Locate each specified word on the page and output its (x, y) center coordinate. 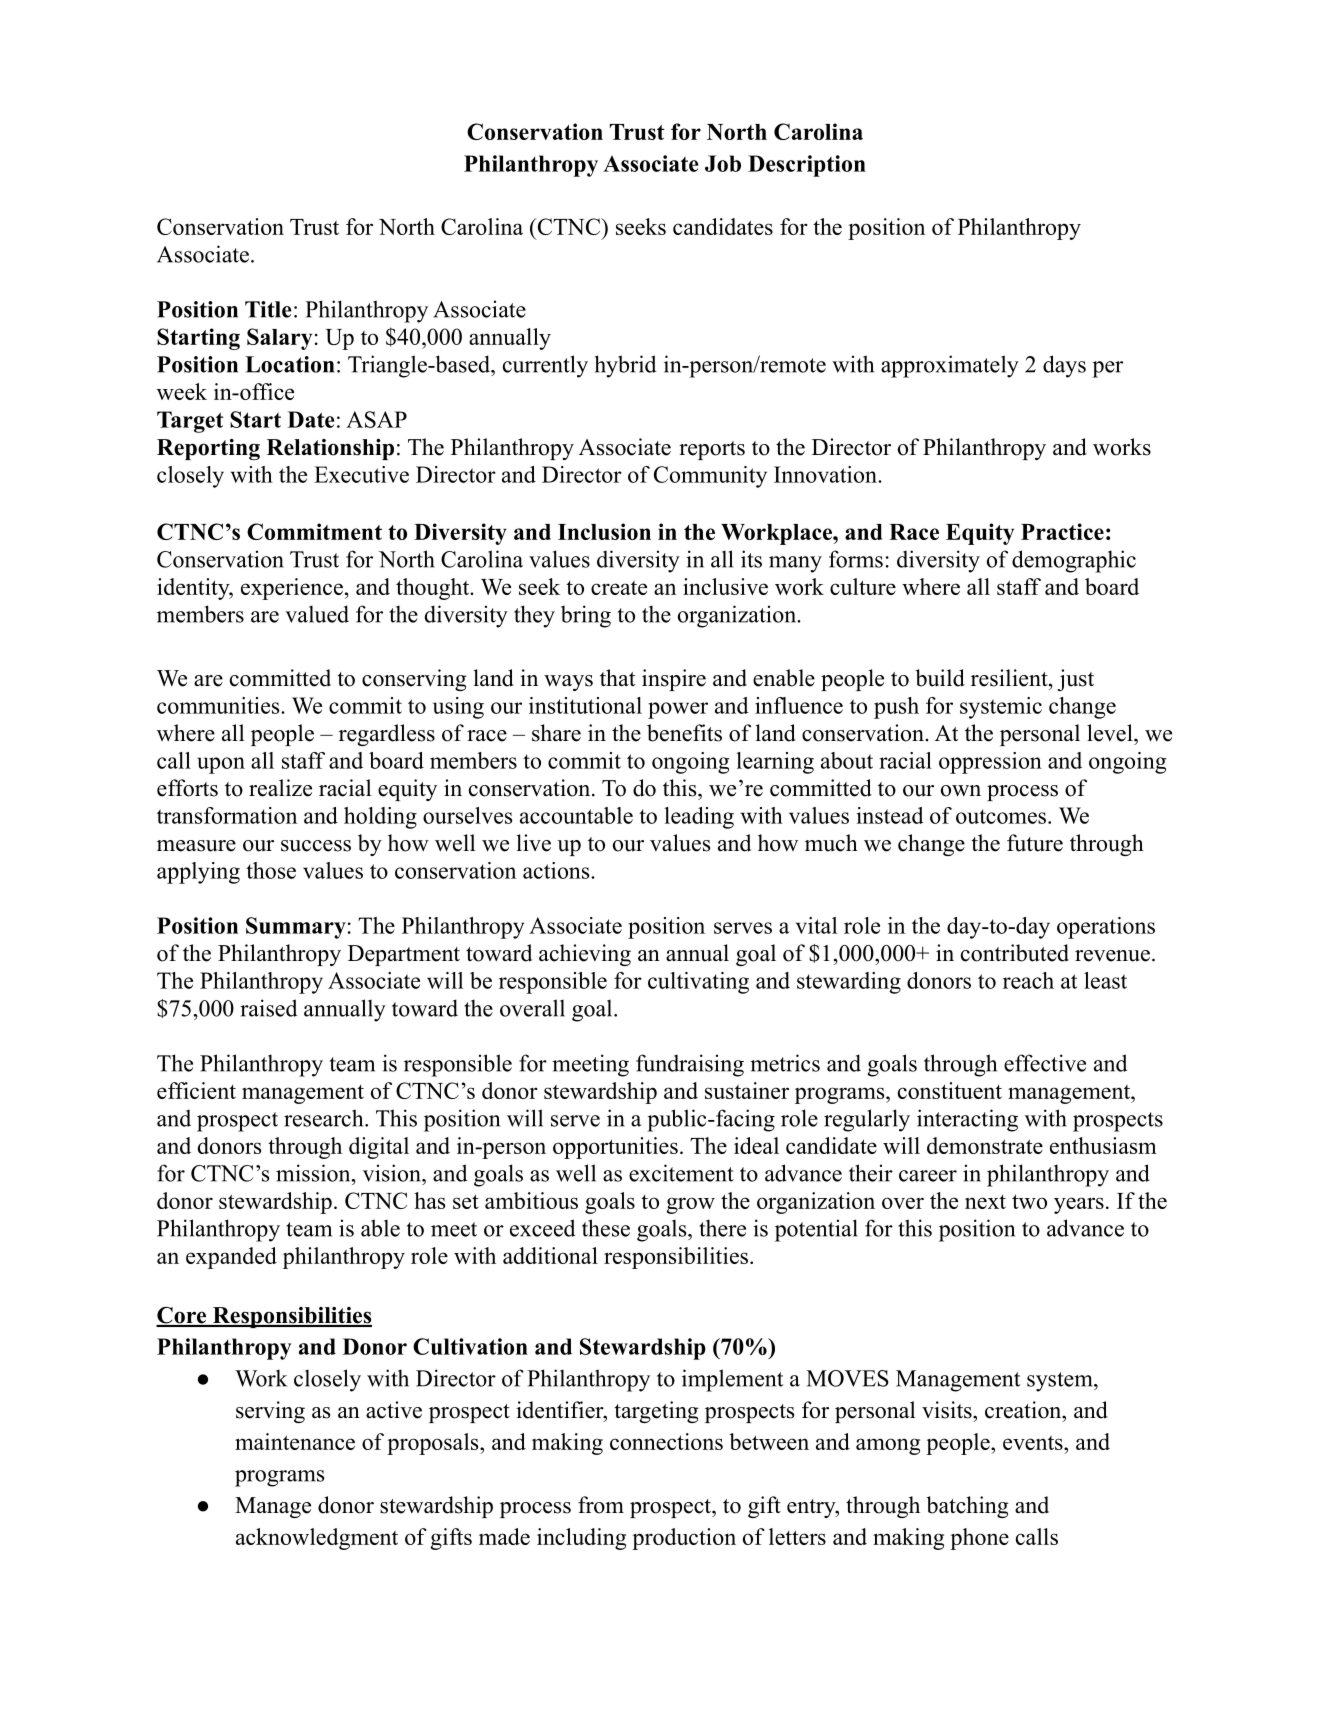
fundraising (690, 1065)
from (601, 1505)
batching (967, 1507)
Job (723, 163)
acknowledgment (317, 1539)
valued (317, 614)
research (325, 1118)
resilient (1010, 678)
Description (807, 166)
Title (268, 309)
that (617, 677)
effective (1045, 1063)
